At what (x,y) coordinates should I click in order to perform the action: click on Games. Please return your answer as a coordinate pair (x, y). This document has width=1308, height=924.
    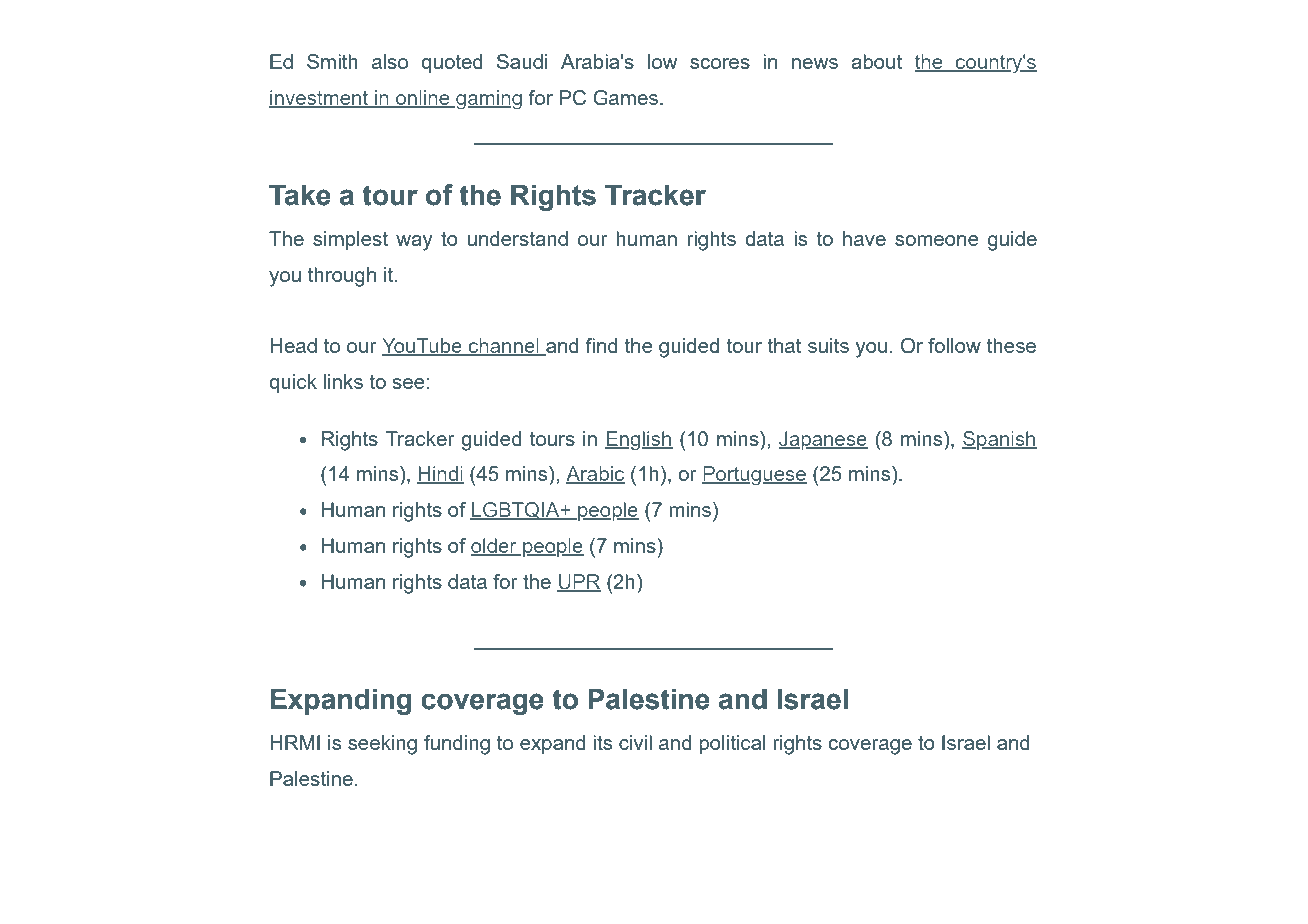
    Looking at the image, I should click on (625, 98).
